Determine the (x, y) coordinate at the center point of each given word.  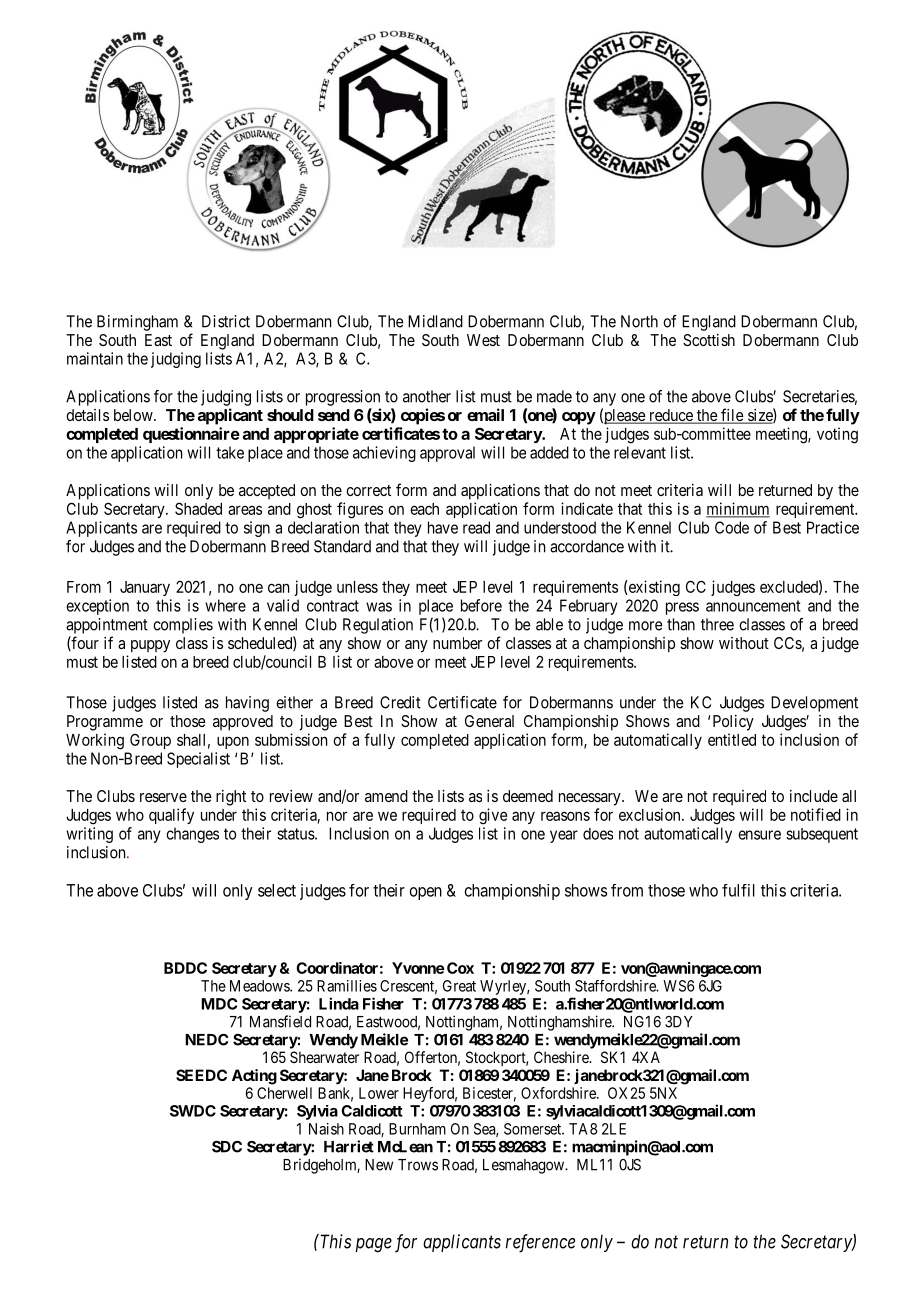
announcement (753, 606)
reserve (163, 797)
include (814, 796)
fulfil (738, 890)
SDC (227, 1147)
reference (540, 1243)
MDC (219, 1004)
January (145, 588)
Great (459, 986)
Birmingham (137, 323)
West (483, 340)
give (493, 816)
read (476, 527)
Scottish (709, 340)
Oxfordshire (559, 1093)
